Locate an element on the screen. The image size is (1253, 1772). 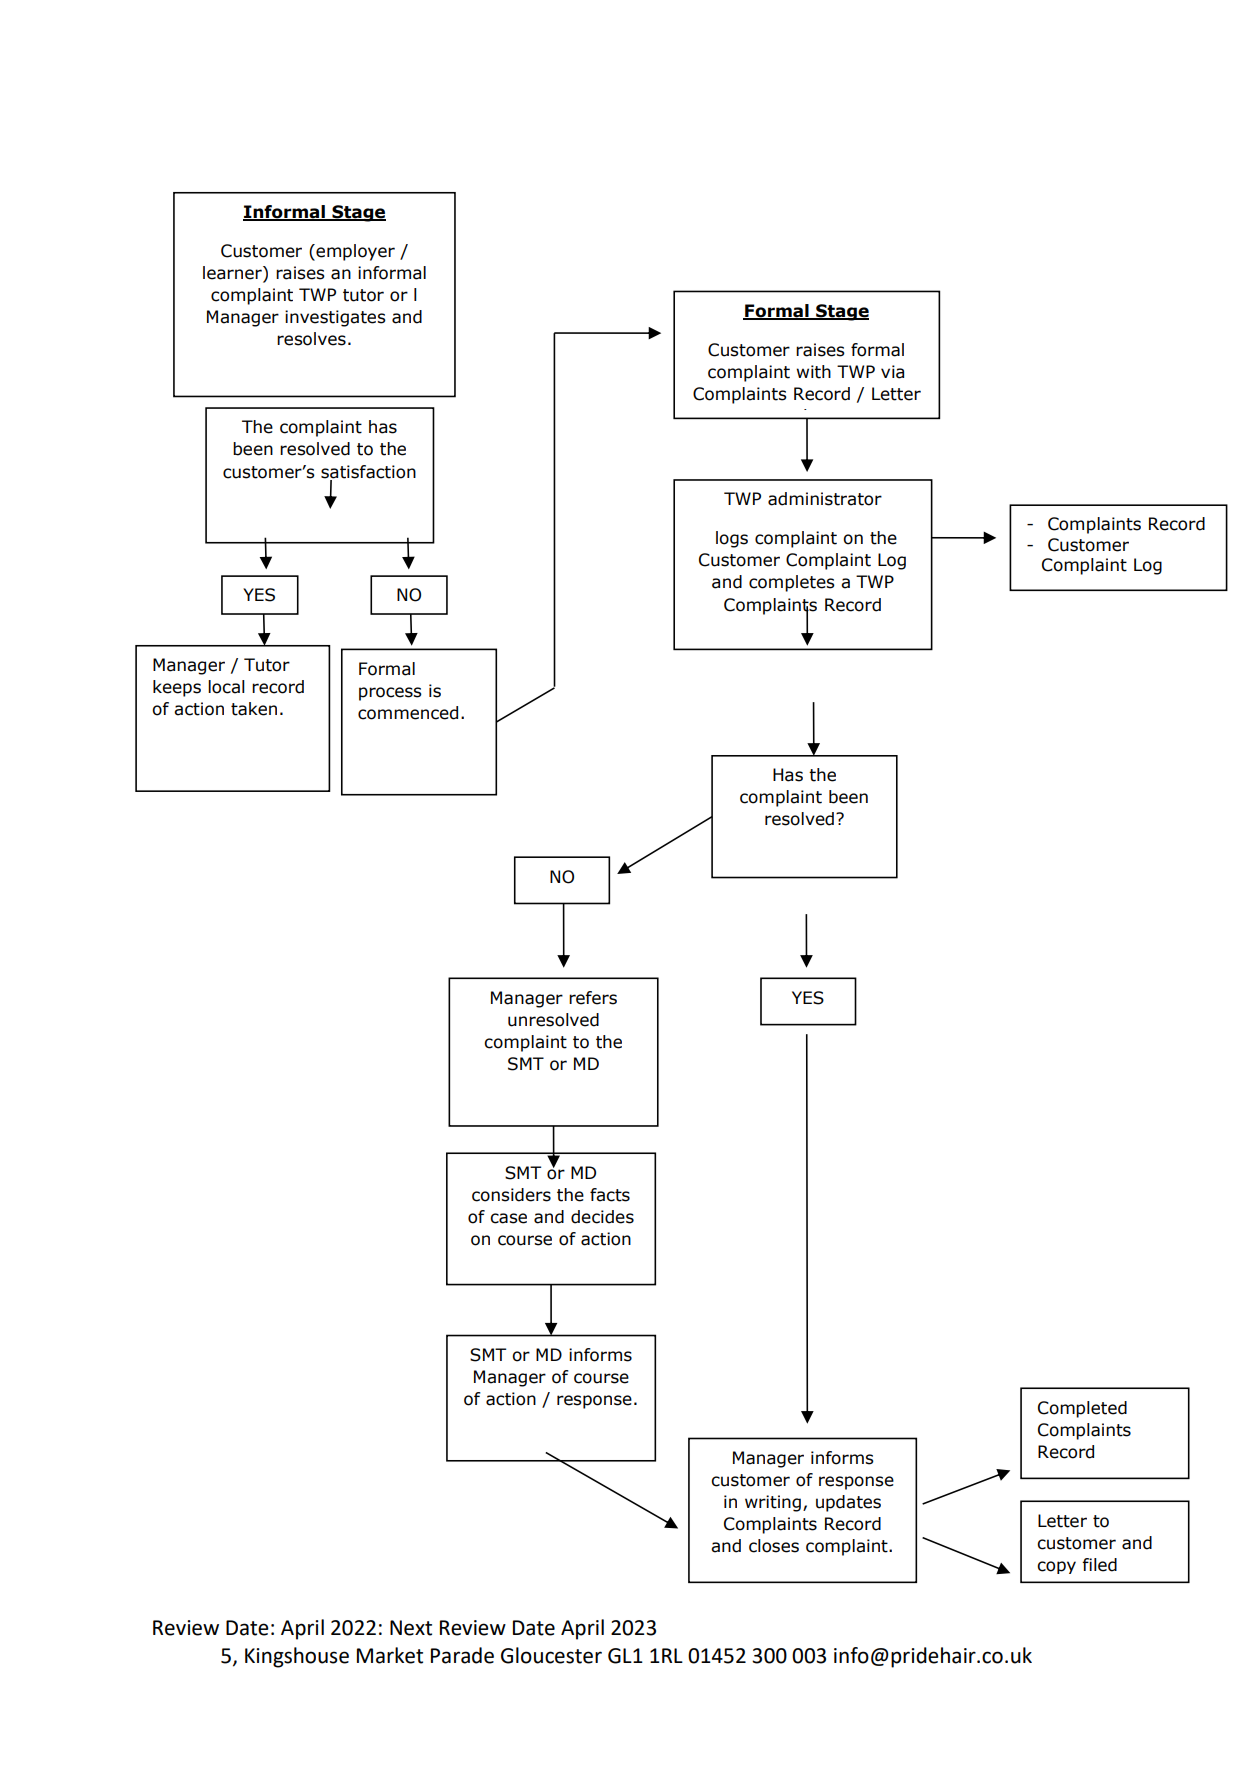
via is located at coordinates (892, 372).
